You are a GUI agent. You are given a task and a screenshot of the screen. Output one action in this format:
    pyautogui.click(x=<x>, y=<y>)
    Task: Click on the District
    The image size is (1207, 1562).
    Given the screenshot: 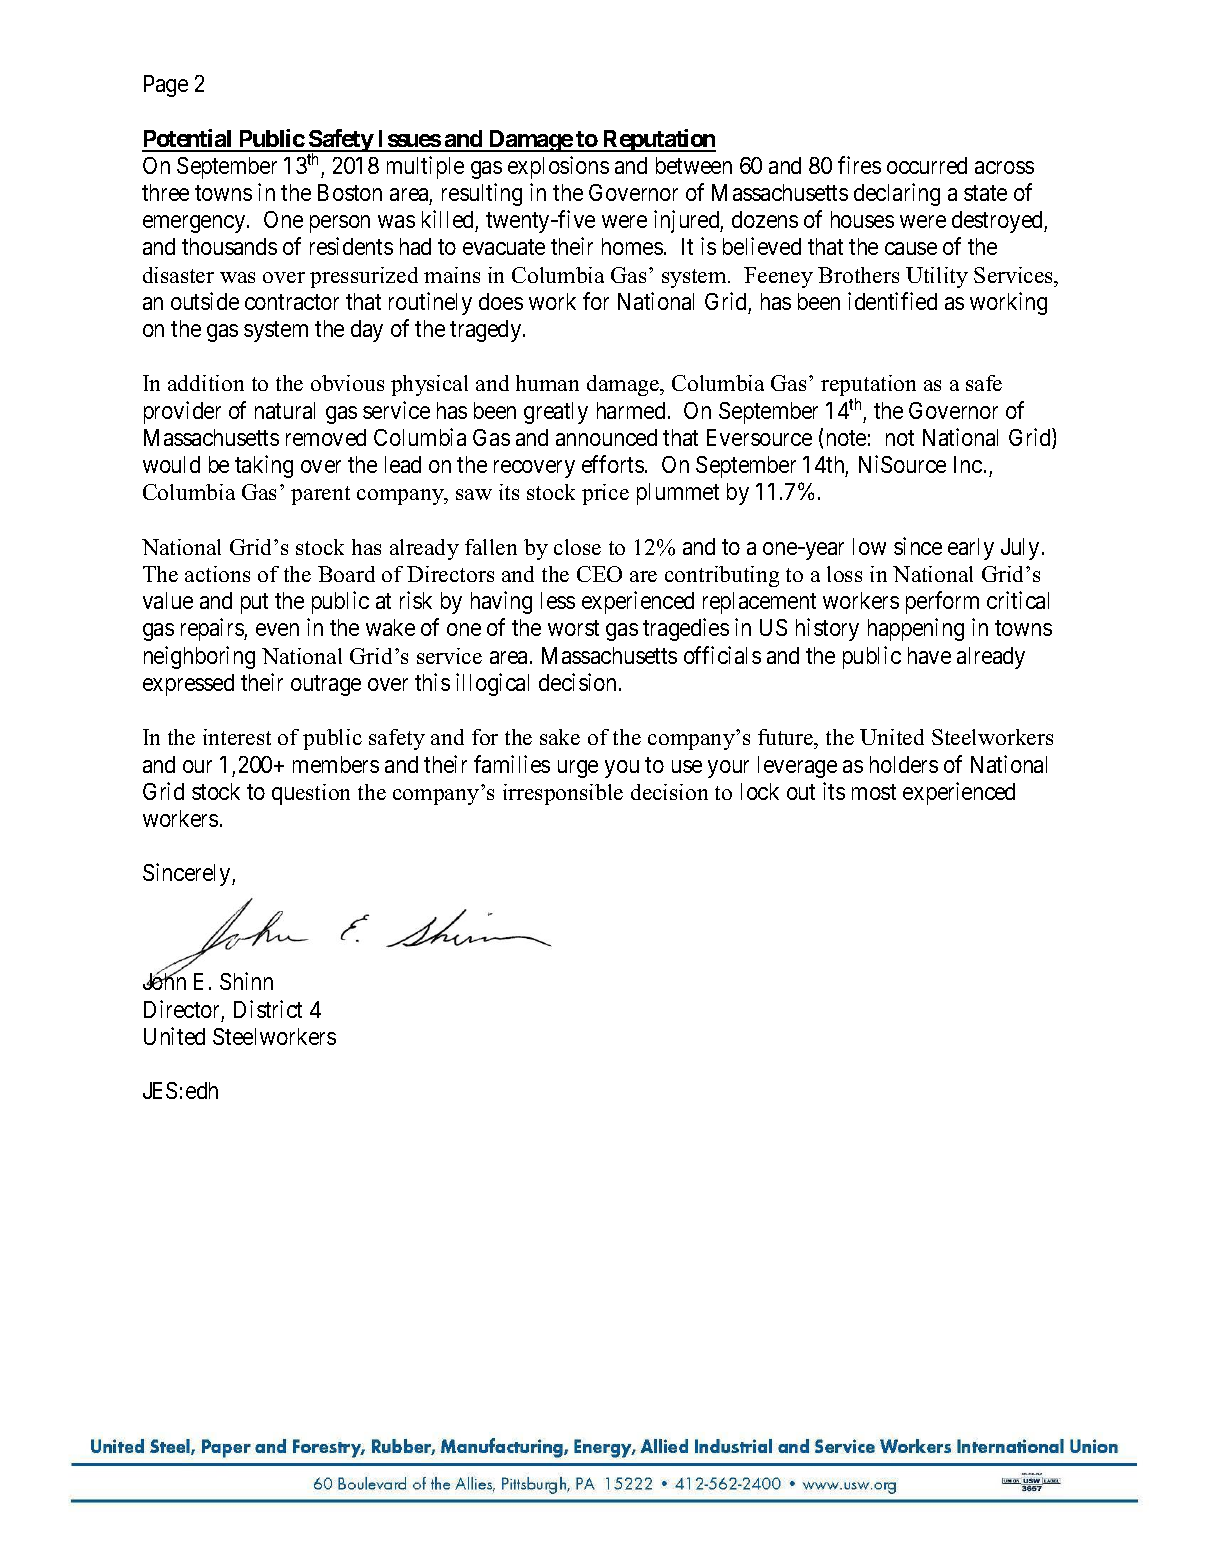 What is the action you would take?
    pyautogui.click(x=268, y=1009)
